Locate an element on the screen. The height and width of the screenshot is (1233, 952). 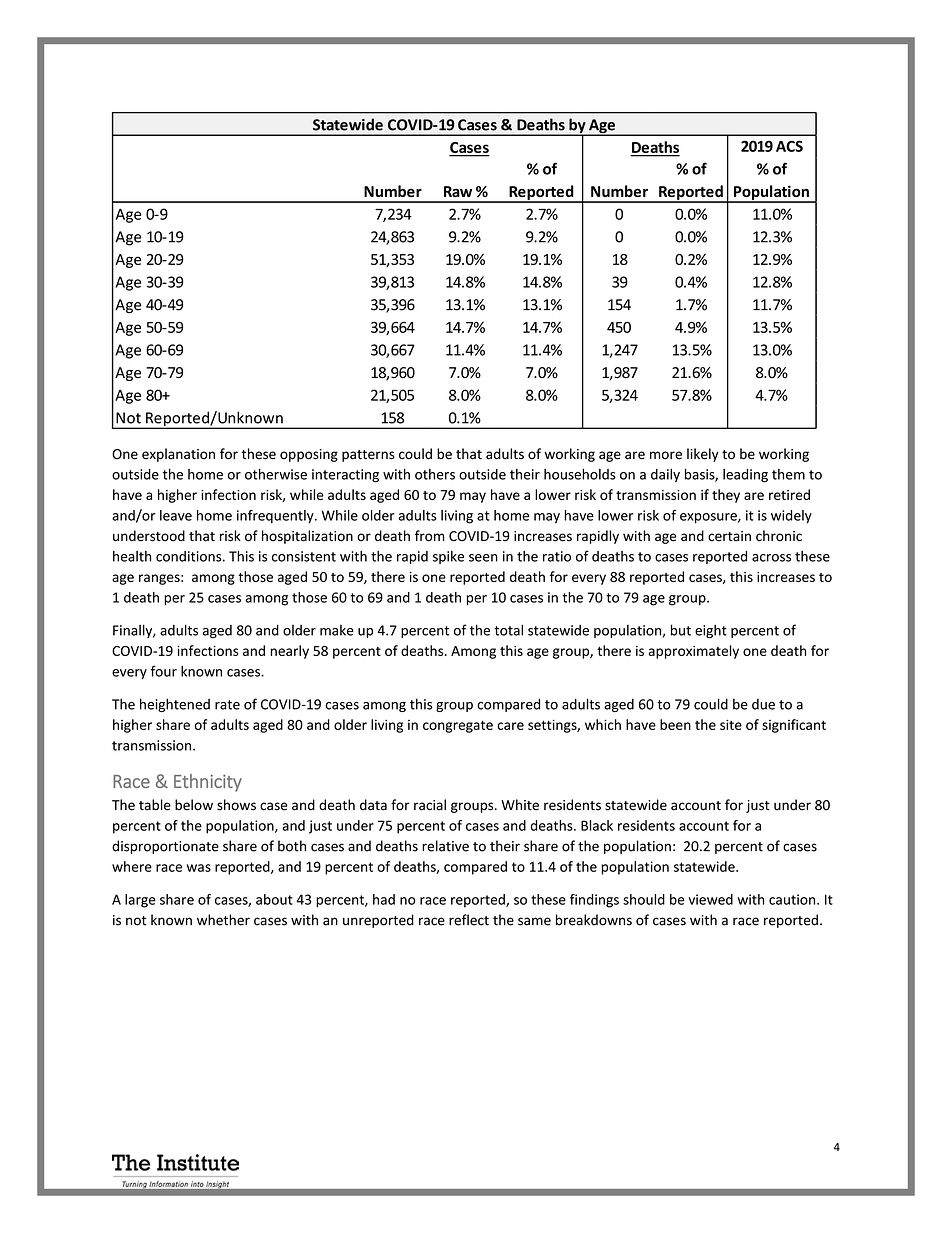
whether is located at coordinates (223, 920).
